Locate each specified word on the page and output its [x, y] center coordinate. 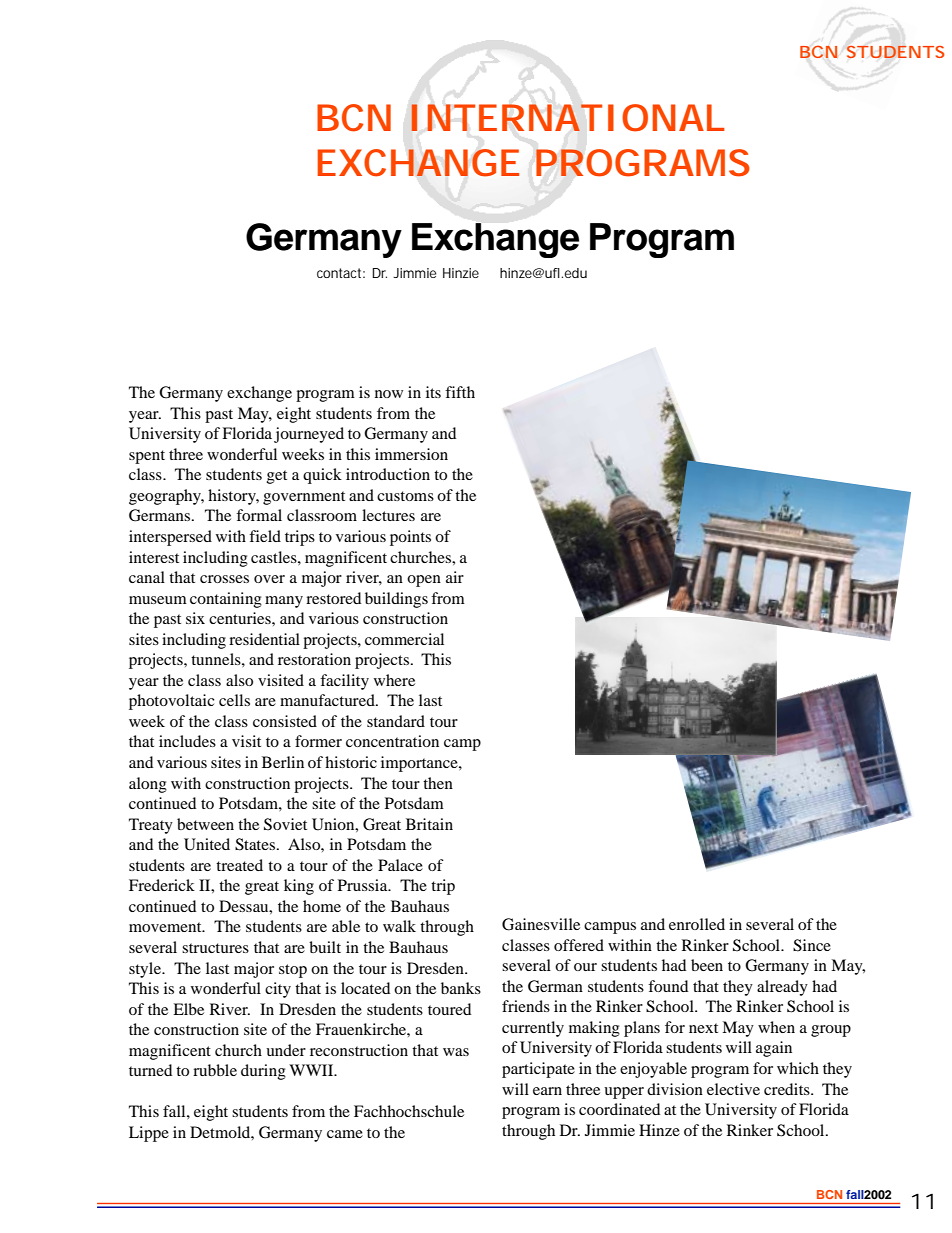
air [455, 577]
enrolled [697, 924]
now [389, 394]
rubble [215, 1070]
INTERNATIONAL [568, 118]
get [277, 477]
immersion [411, 454]
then [438, 783]
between [205, 824]
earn [547, 1091]
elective [733, 1089]
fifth [460, 392]
